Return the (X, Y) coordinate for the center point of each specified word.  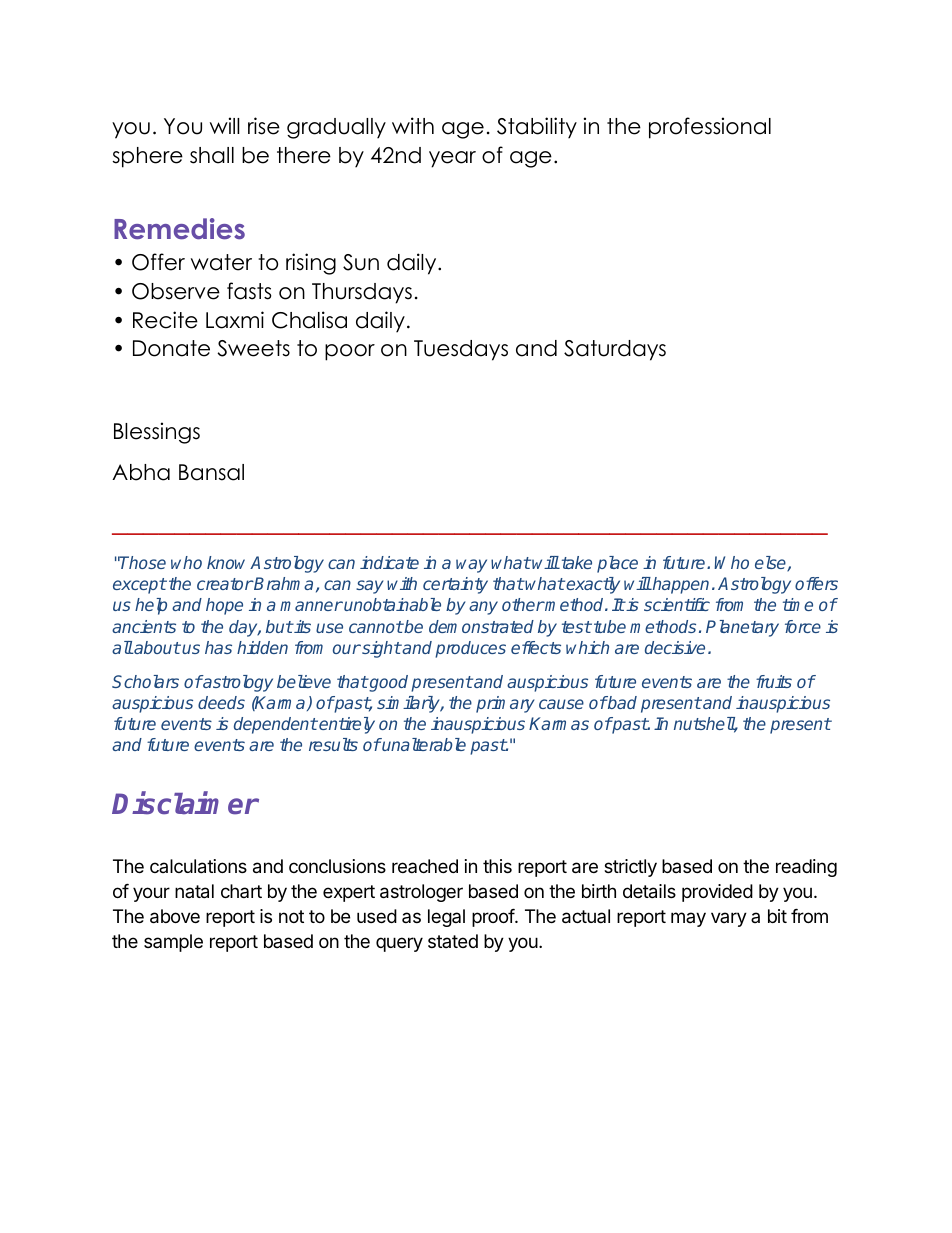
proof (494, 918)
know (226, 562)
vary (729, 919)
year (452, 159)
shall (212, 155)
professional (710, 128)
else (771, 564)
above (175, 916)
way (471, 566)
